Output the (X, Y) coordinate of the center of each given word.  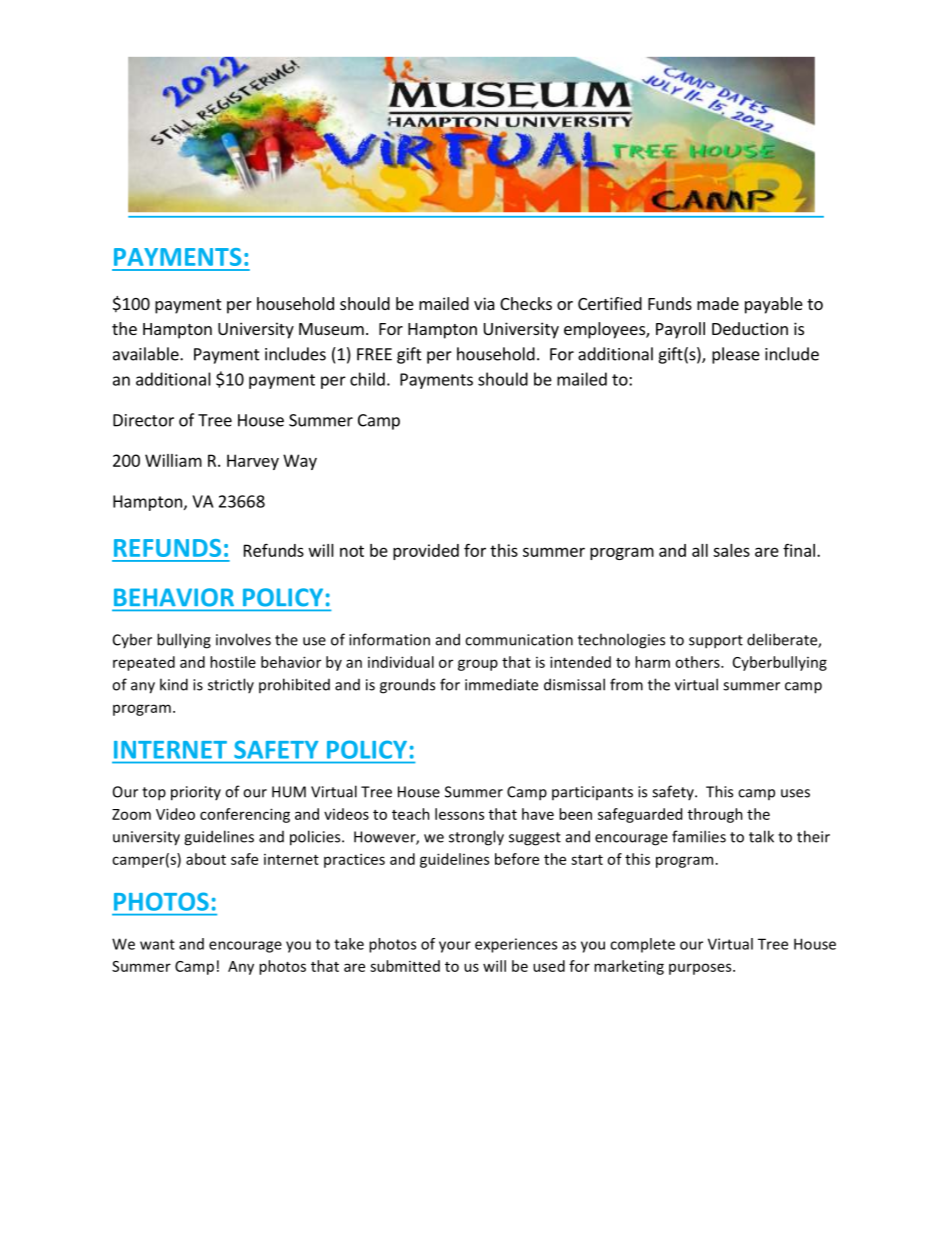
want (157, 944)
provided (426, 552)
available (147, 354)
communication (519, 640)
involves (243, 639)
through (715, 815)
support (716, 642)
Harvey (253, 462)
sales (731, 550)
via (484, 303)
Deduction (750, 328)
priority (196, 793)
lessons (459, 814)
